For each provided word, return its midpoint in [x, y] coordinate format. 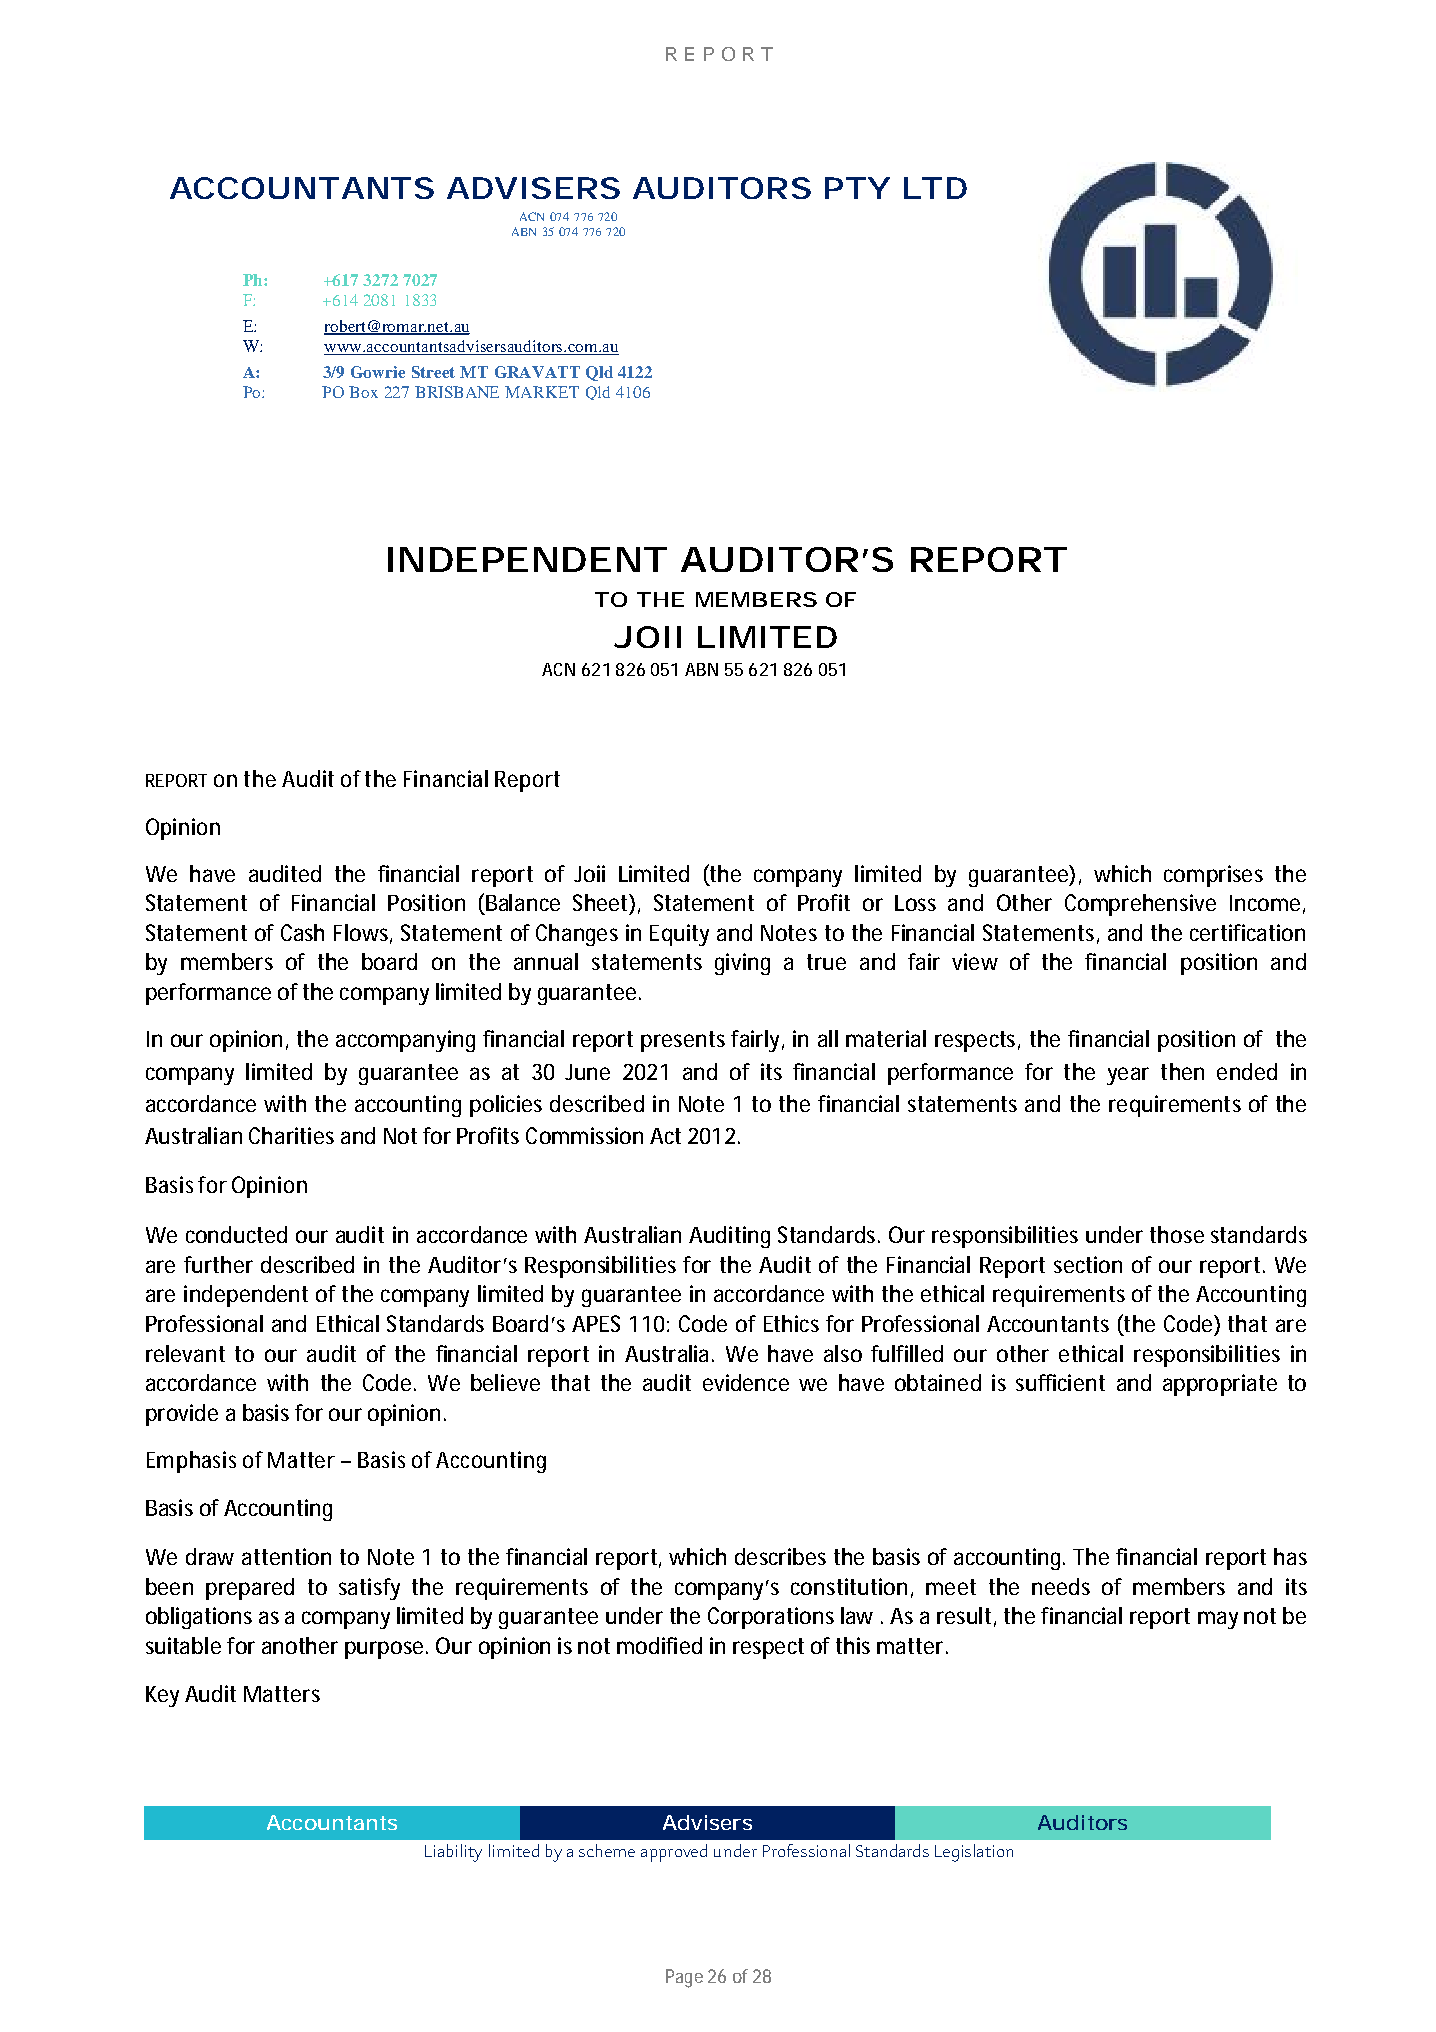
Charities [291, 1135]
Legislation [974, 1853]
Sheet [601, 902]
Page [684, 1978]
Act [665, 1136]
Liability [453, 1853]
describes [780, 1556]
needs [1061, 1586]
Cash [302, 932]
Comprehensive [1140, 905]
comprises [1213, 876]
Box [363, 392]
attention [286, 1556]
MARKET [542, 392]
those [1177, 1234]
